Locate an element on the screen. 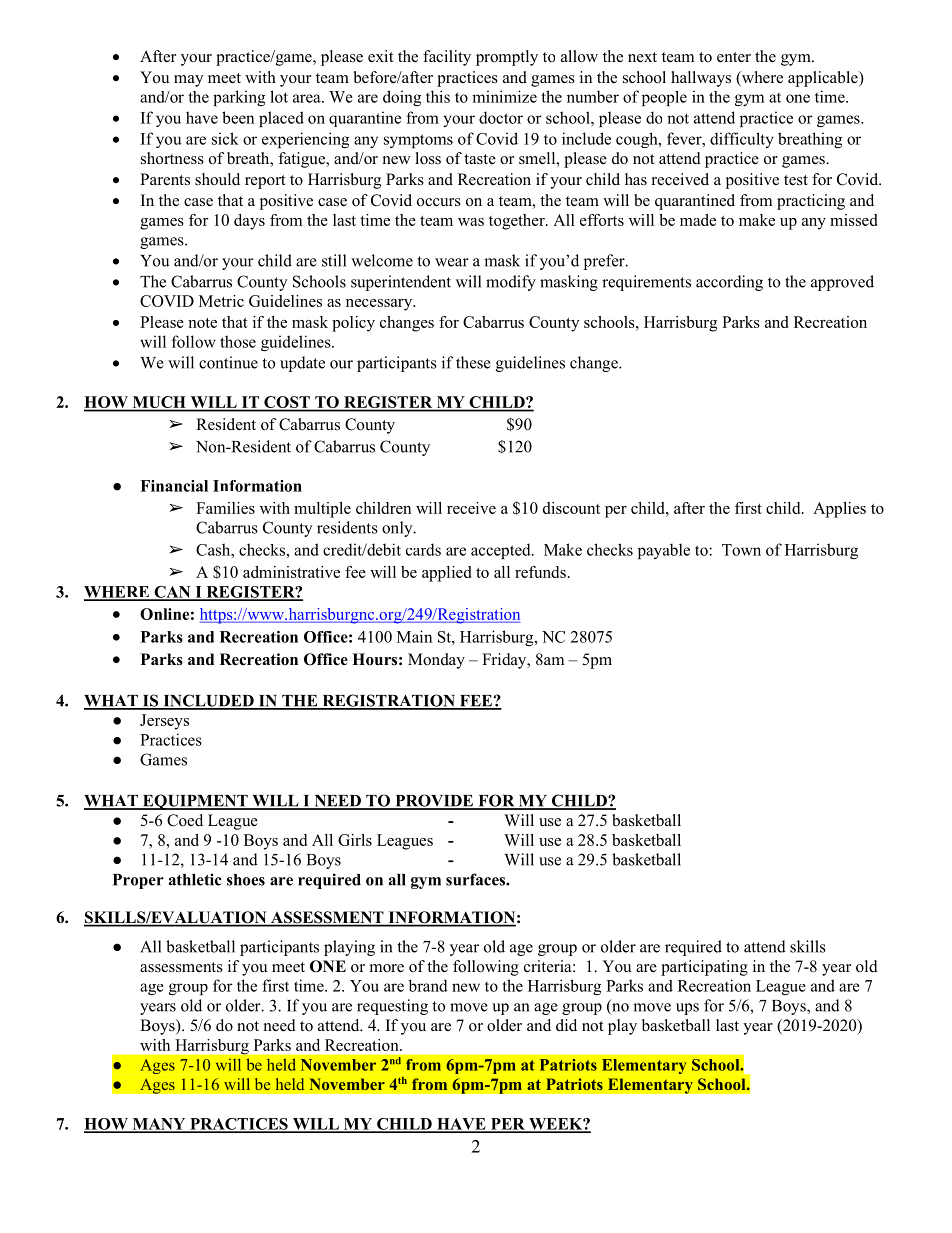 The height and width of the screenshot is (1233, 952). parking is located at coordinates (239, 98).
